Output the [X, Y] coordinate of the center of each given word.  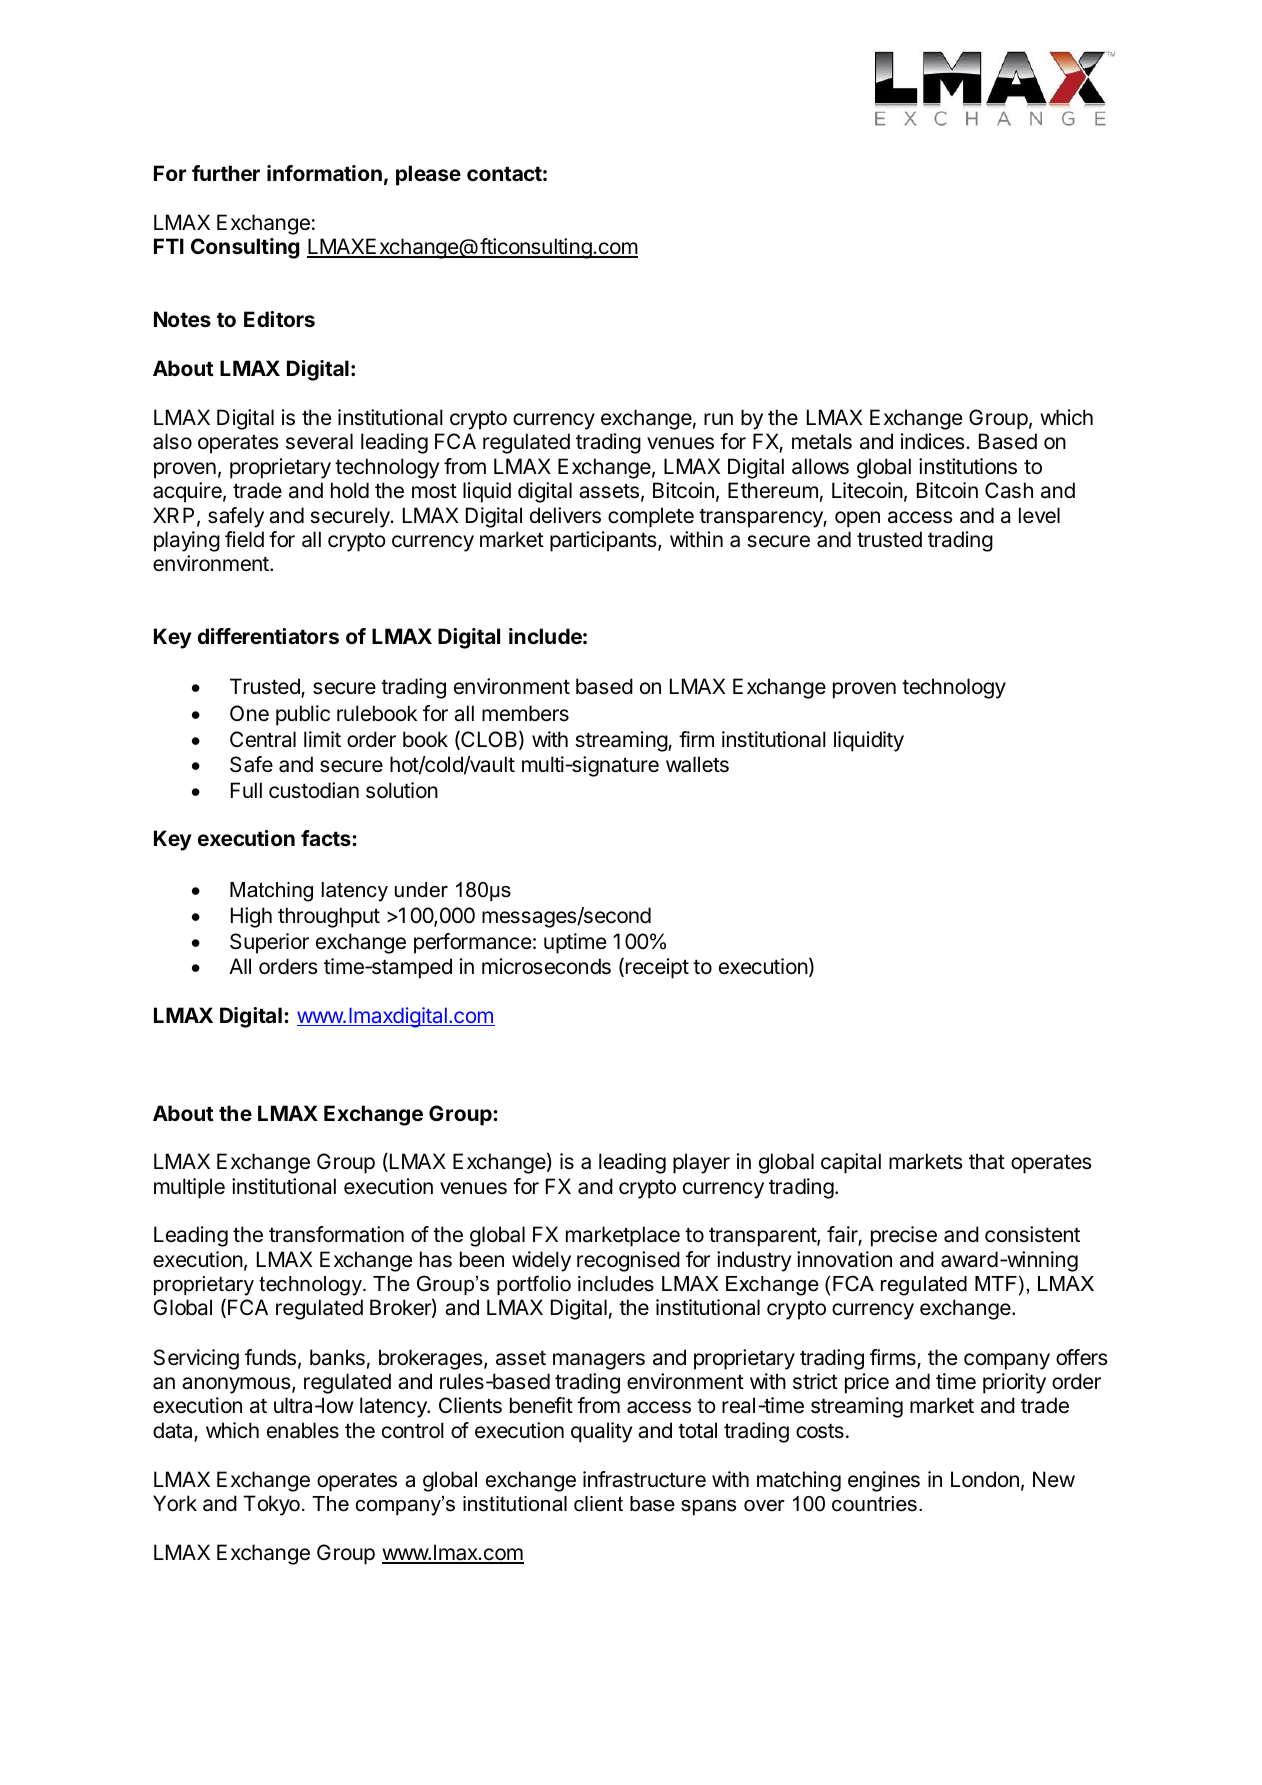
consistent [1032, 1234]
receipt [657, 968]
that [987, 1161]
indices [934, 441]
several [319, 441]
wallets [697, 764]
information [324, 173]
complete [651, 517]
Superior [269, 943]
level [1039, 515]
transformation [336, 1234]
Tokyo [271, 1505]
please [428, 175]
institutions [968, 466]
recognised [628, 1261]
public [303, 715]
